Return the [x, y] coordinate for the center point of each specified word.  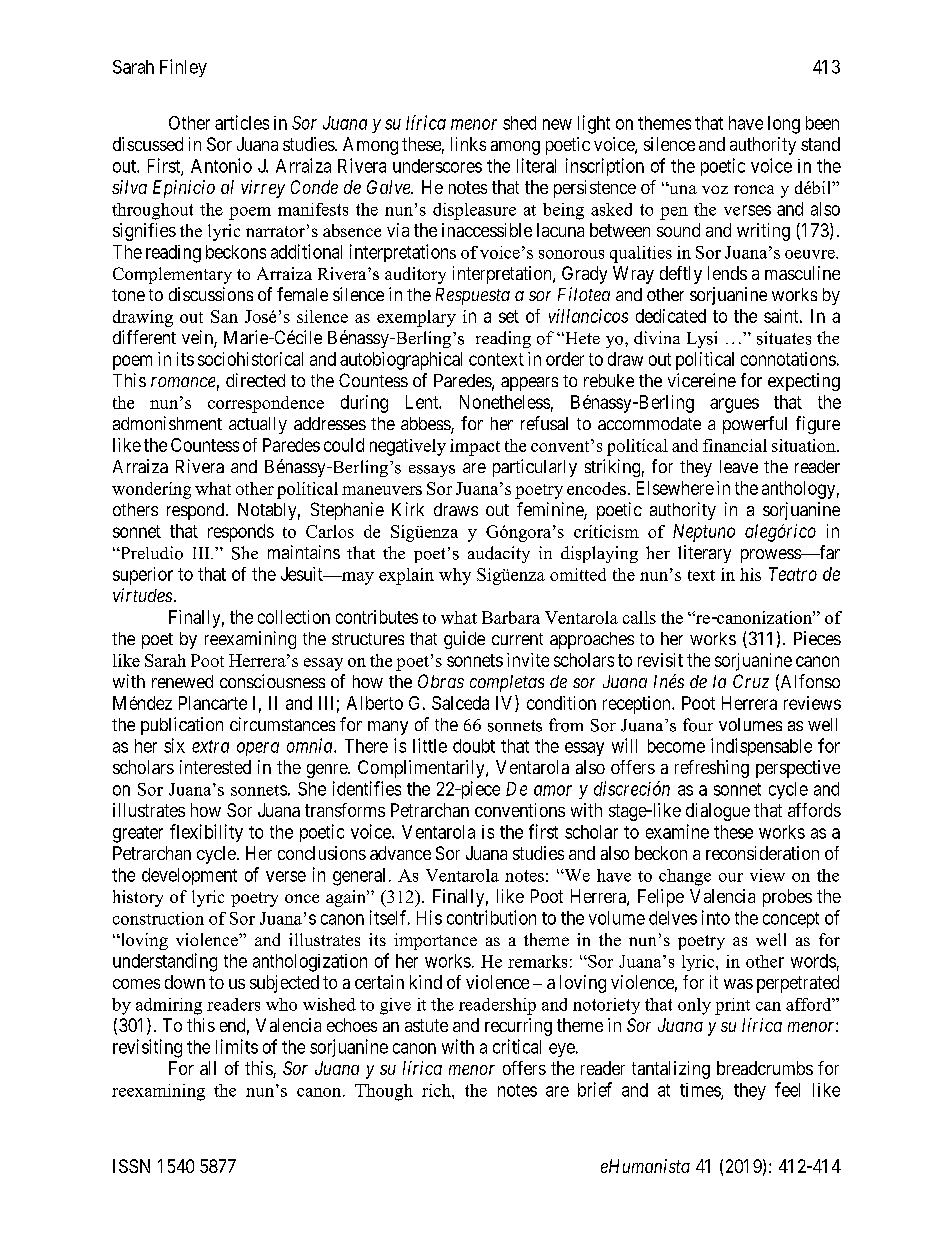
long [784, 125]
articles [242, 122]
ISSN [131, 1166]
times [701, 1091]
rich [437, 1090]
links [468, 144]
